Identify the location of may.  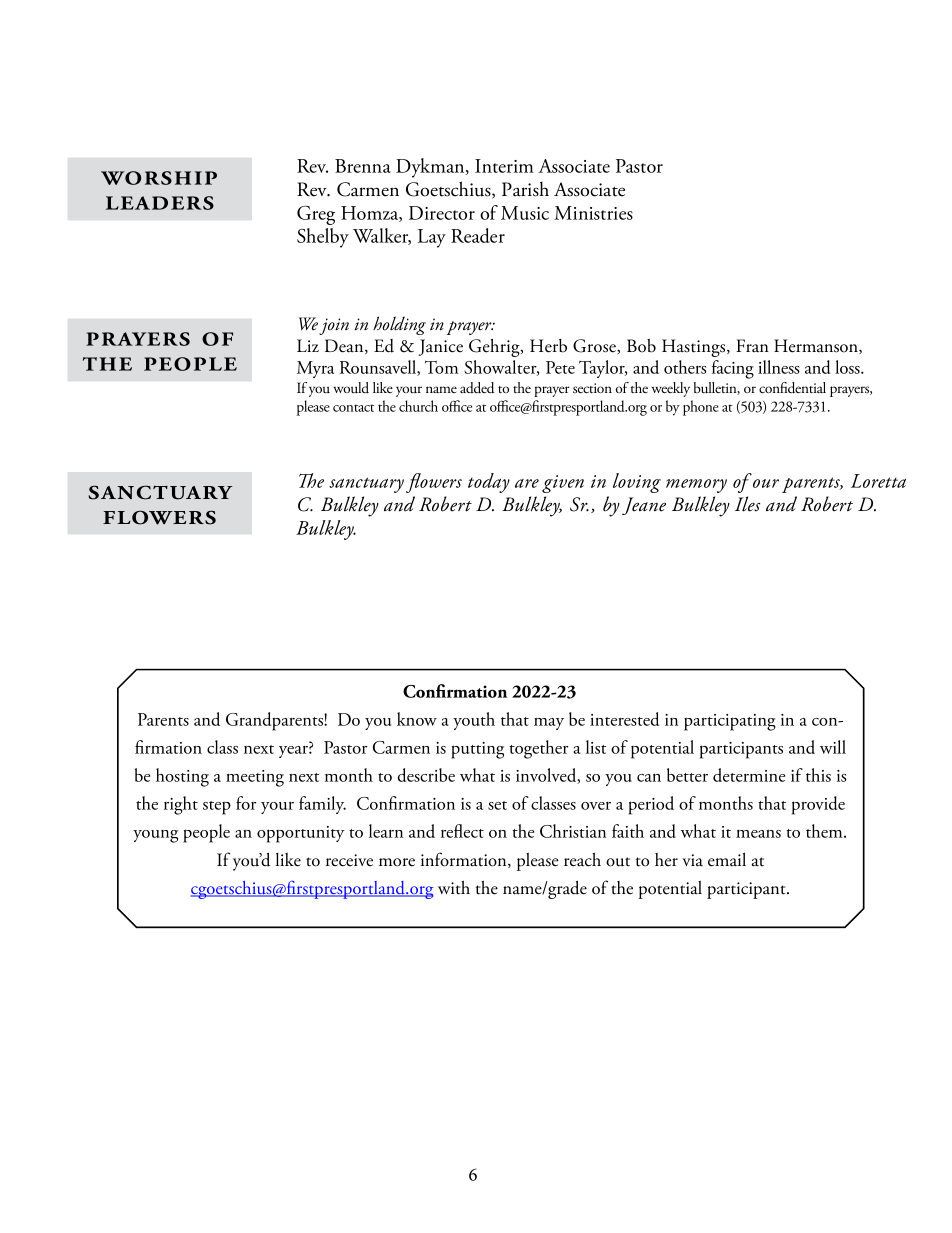
(549, 724).
